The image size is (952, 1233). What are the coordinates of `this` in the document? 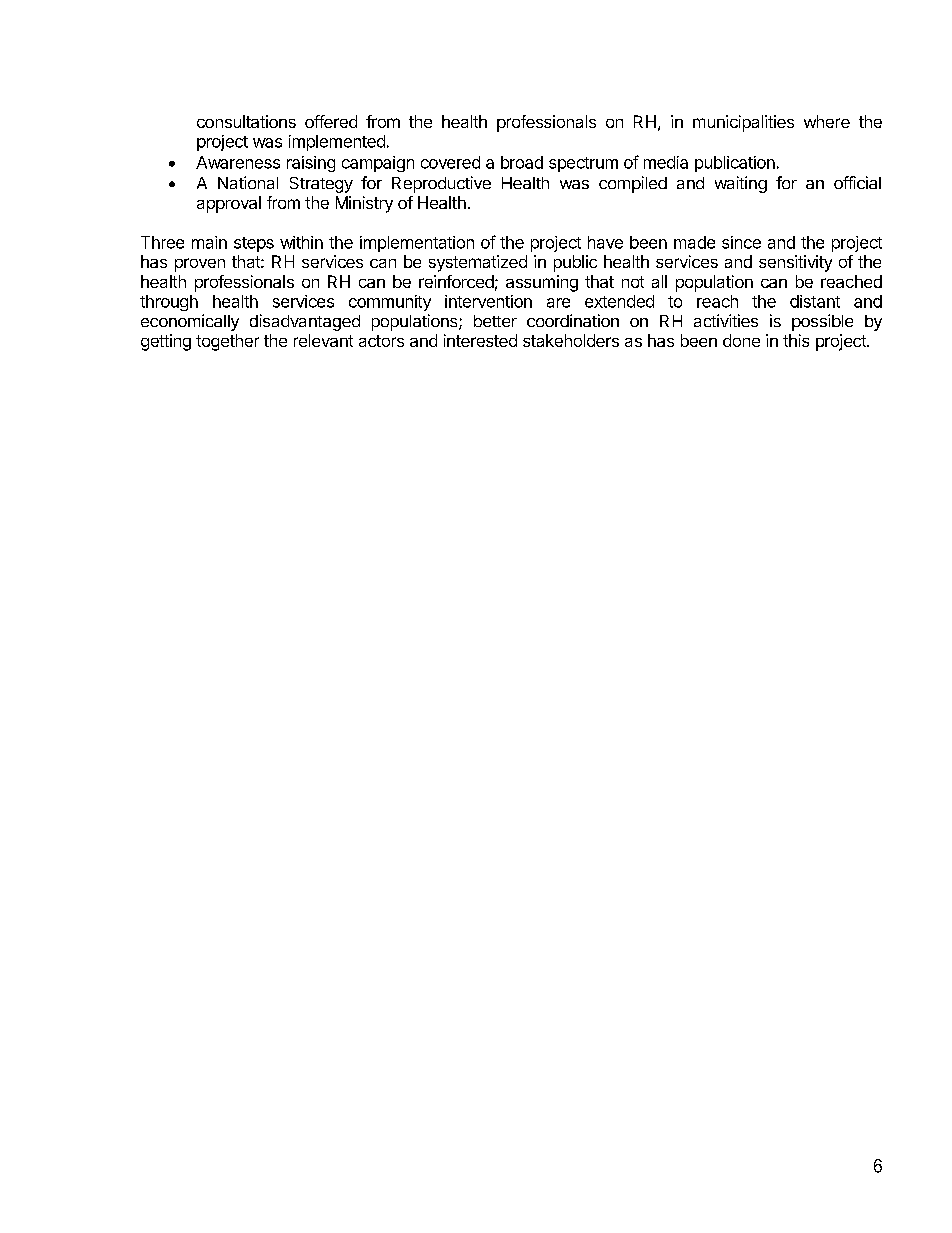 It's located at (796, 340).
